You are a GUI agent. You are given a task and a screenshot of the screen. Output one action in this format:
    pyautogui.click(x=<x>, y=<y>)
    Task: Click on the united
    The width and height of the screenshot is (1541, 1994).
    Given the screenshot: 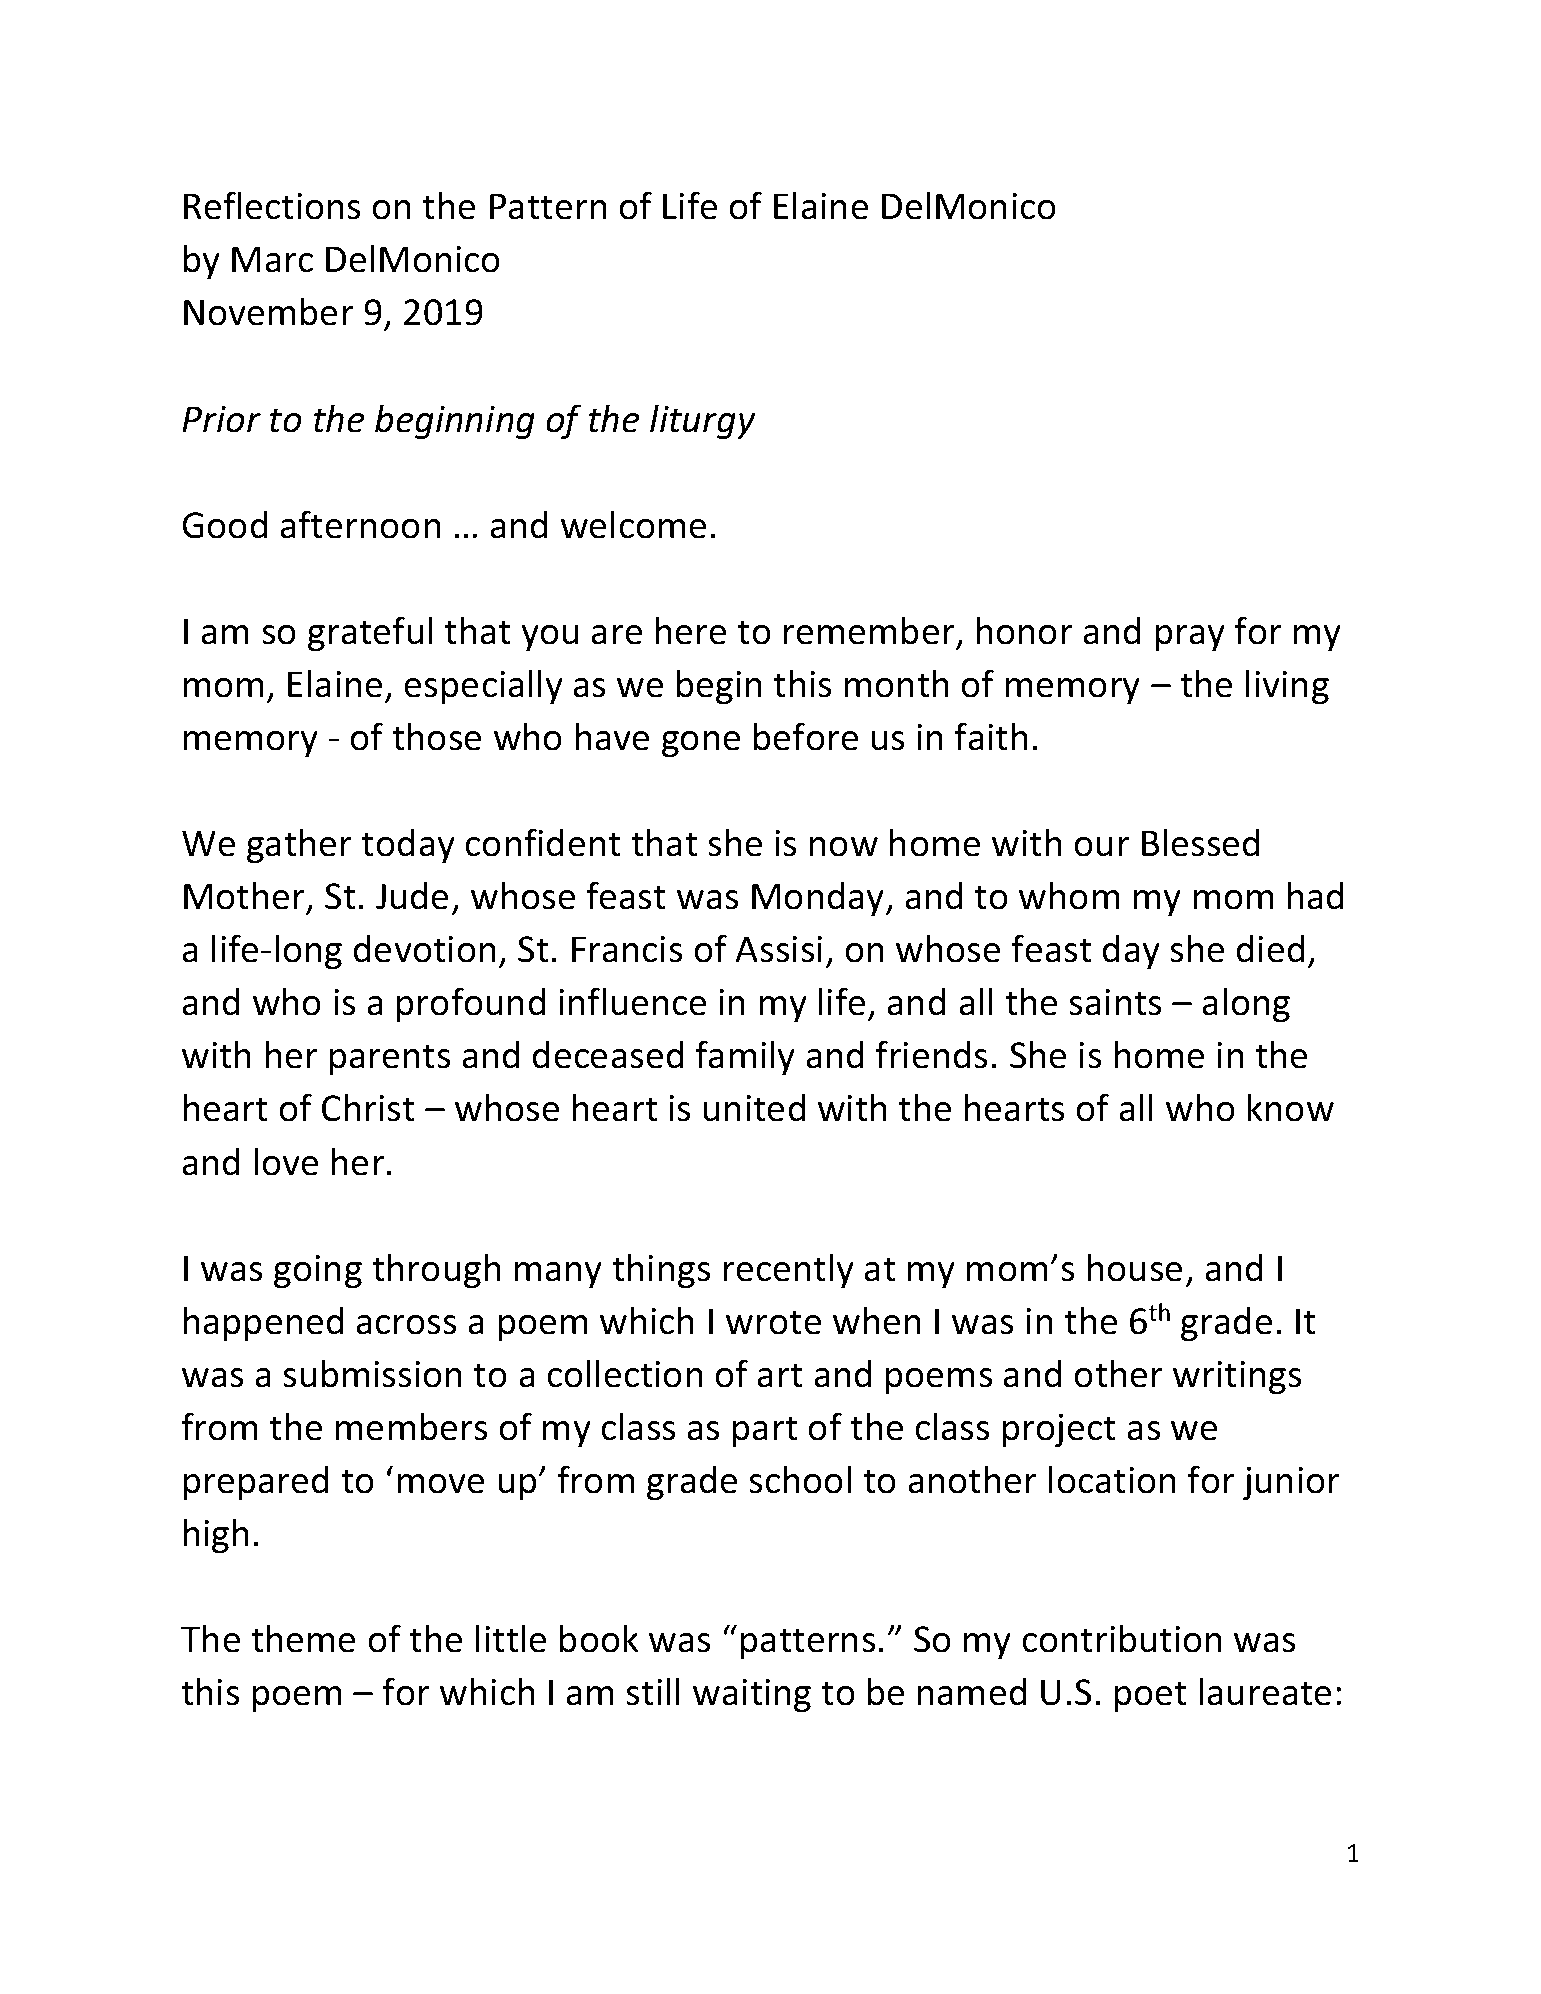 What is the action you would take?
    pyautogui.click(x=754, y=1107)
